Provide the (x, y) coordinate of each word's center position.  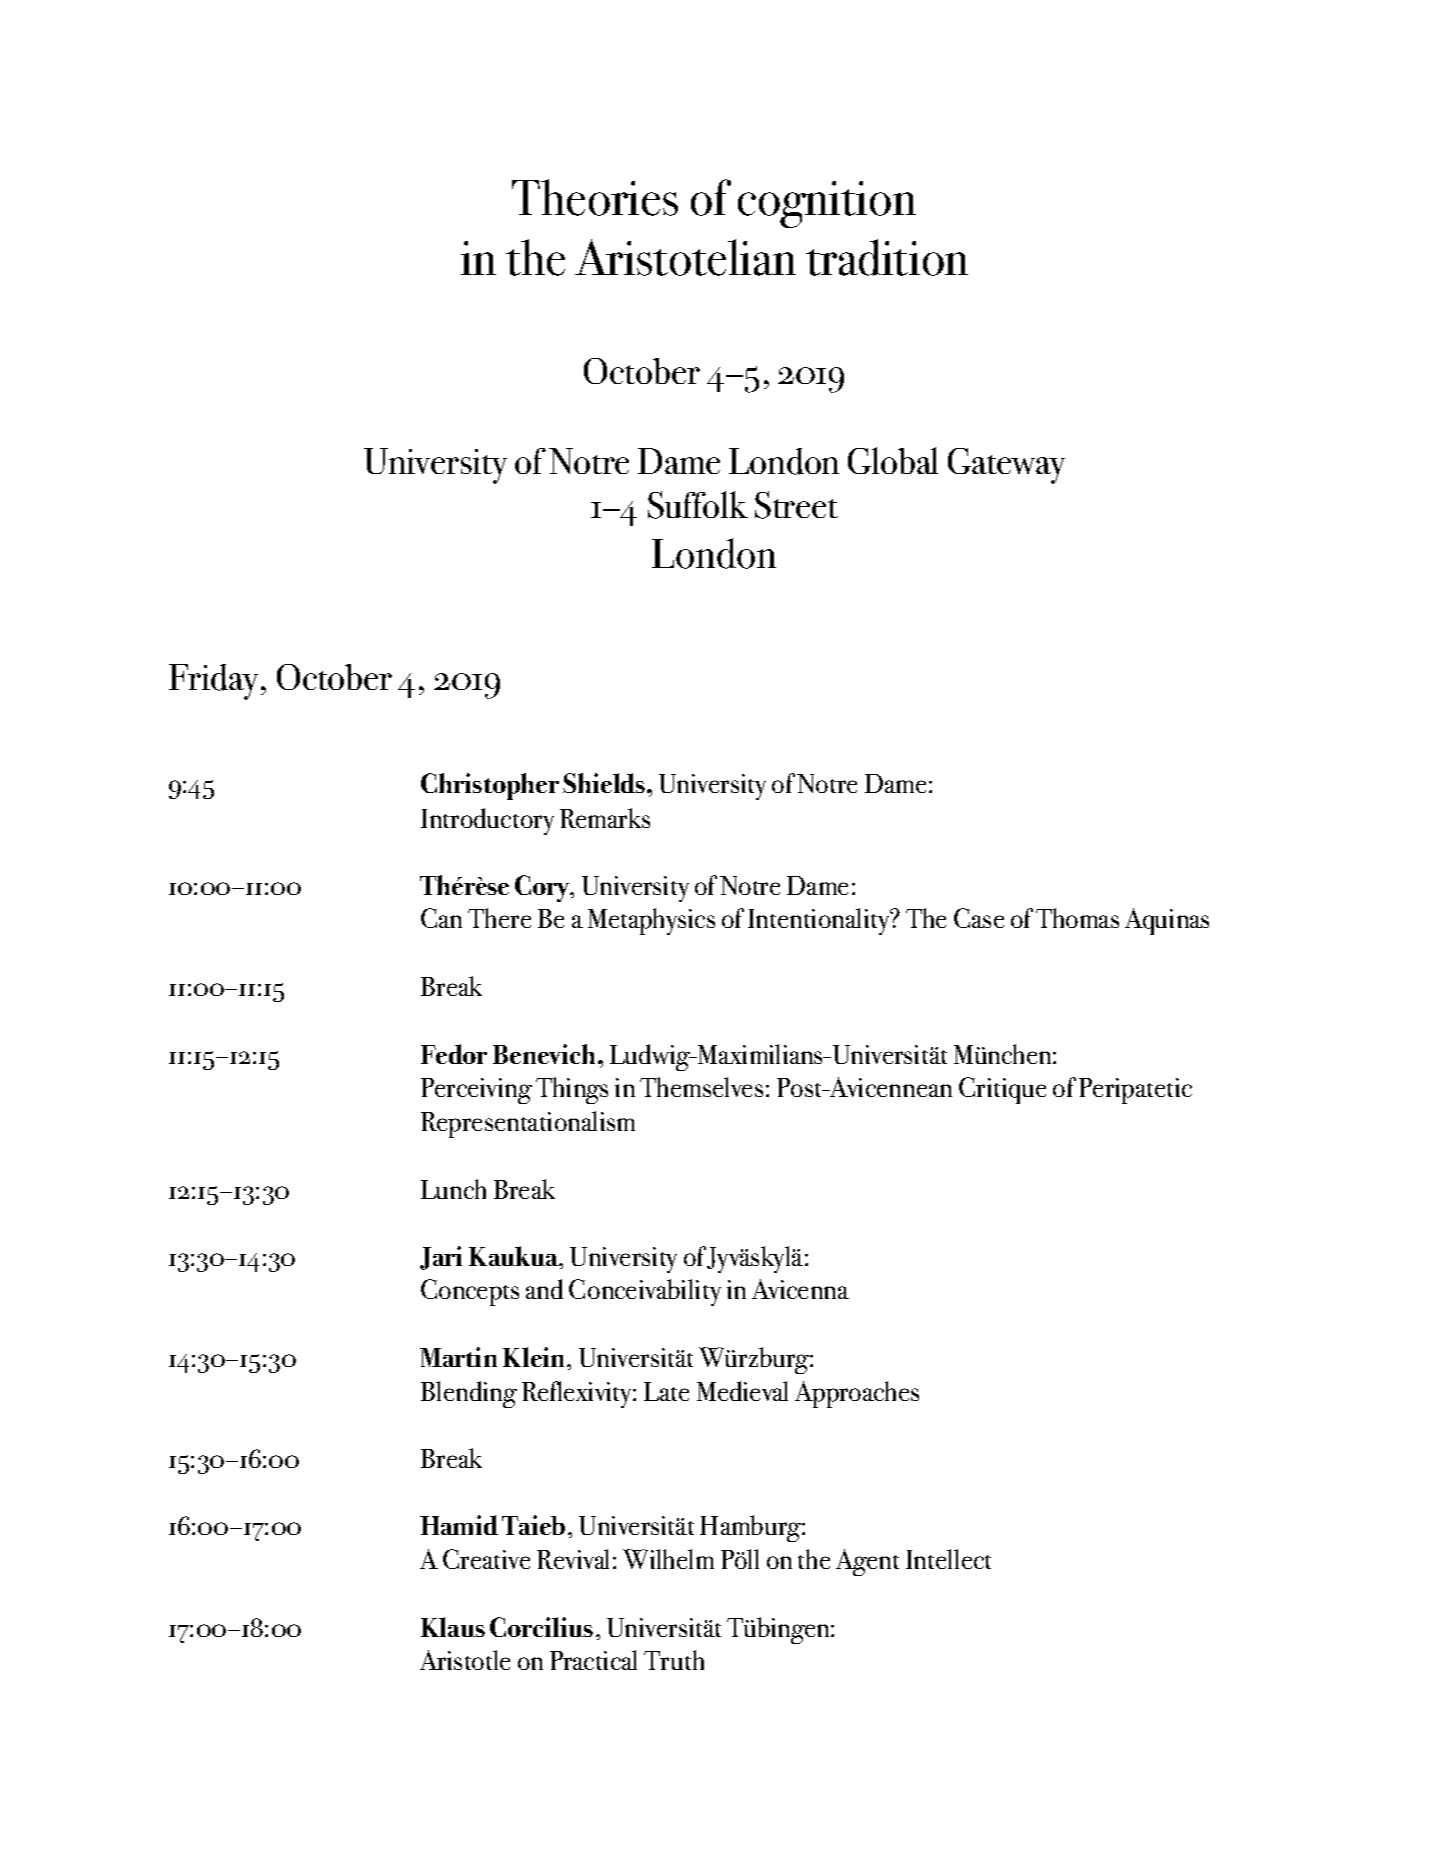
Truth (674, 1660)
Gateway (1006, 466)
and (544, 1289)
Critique (1002, 1090)
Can (441, 918)
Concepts (470, 1292)
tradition (887, 257)
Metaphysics (651, 921)
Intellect (948, 1559)
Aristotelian (685, 257)
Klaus (453, 1627)
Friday (215, 682)
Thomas (1077, 918)
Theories (595, 197)
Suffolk (698, 505)
